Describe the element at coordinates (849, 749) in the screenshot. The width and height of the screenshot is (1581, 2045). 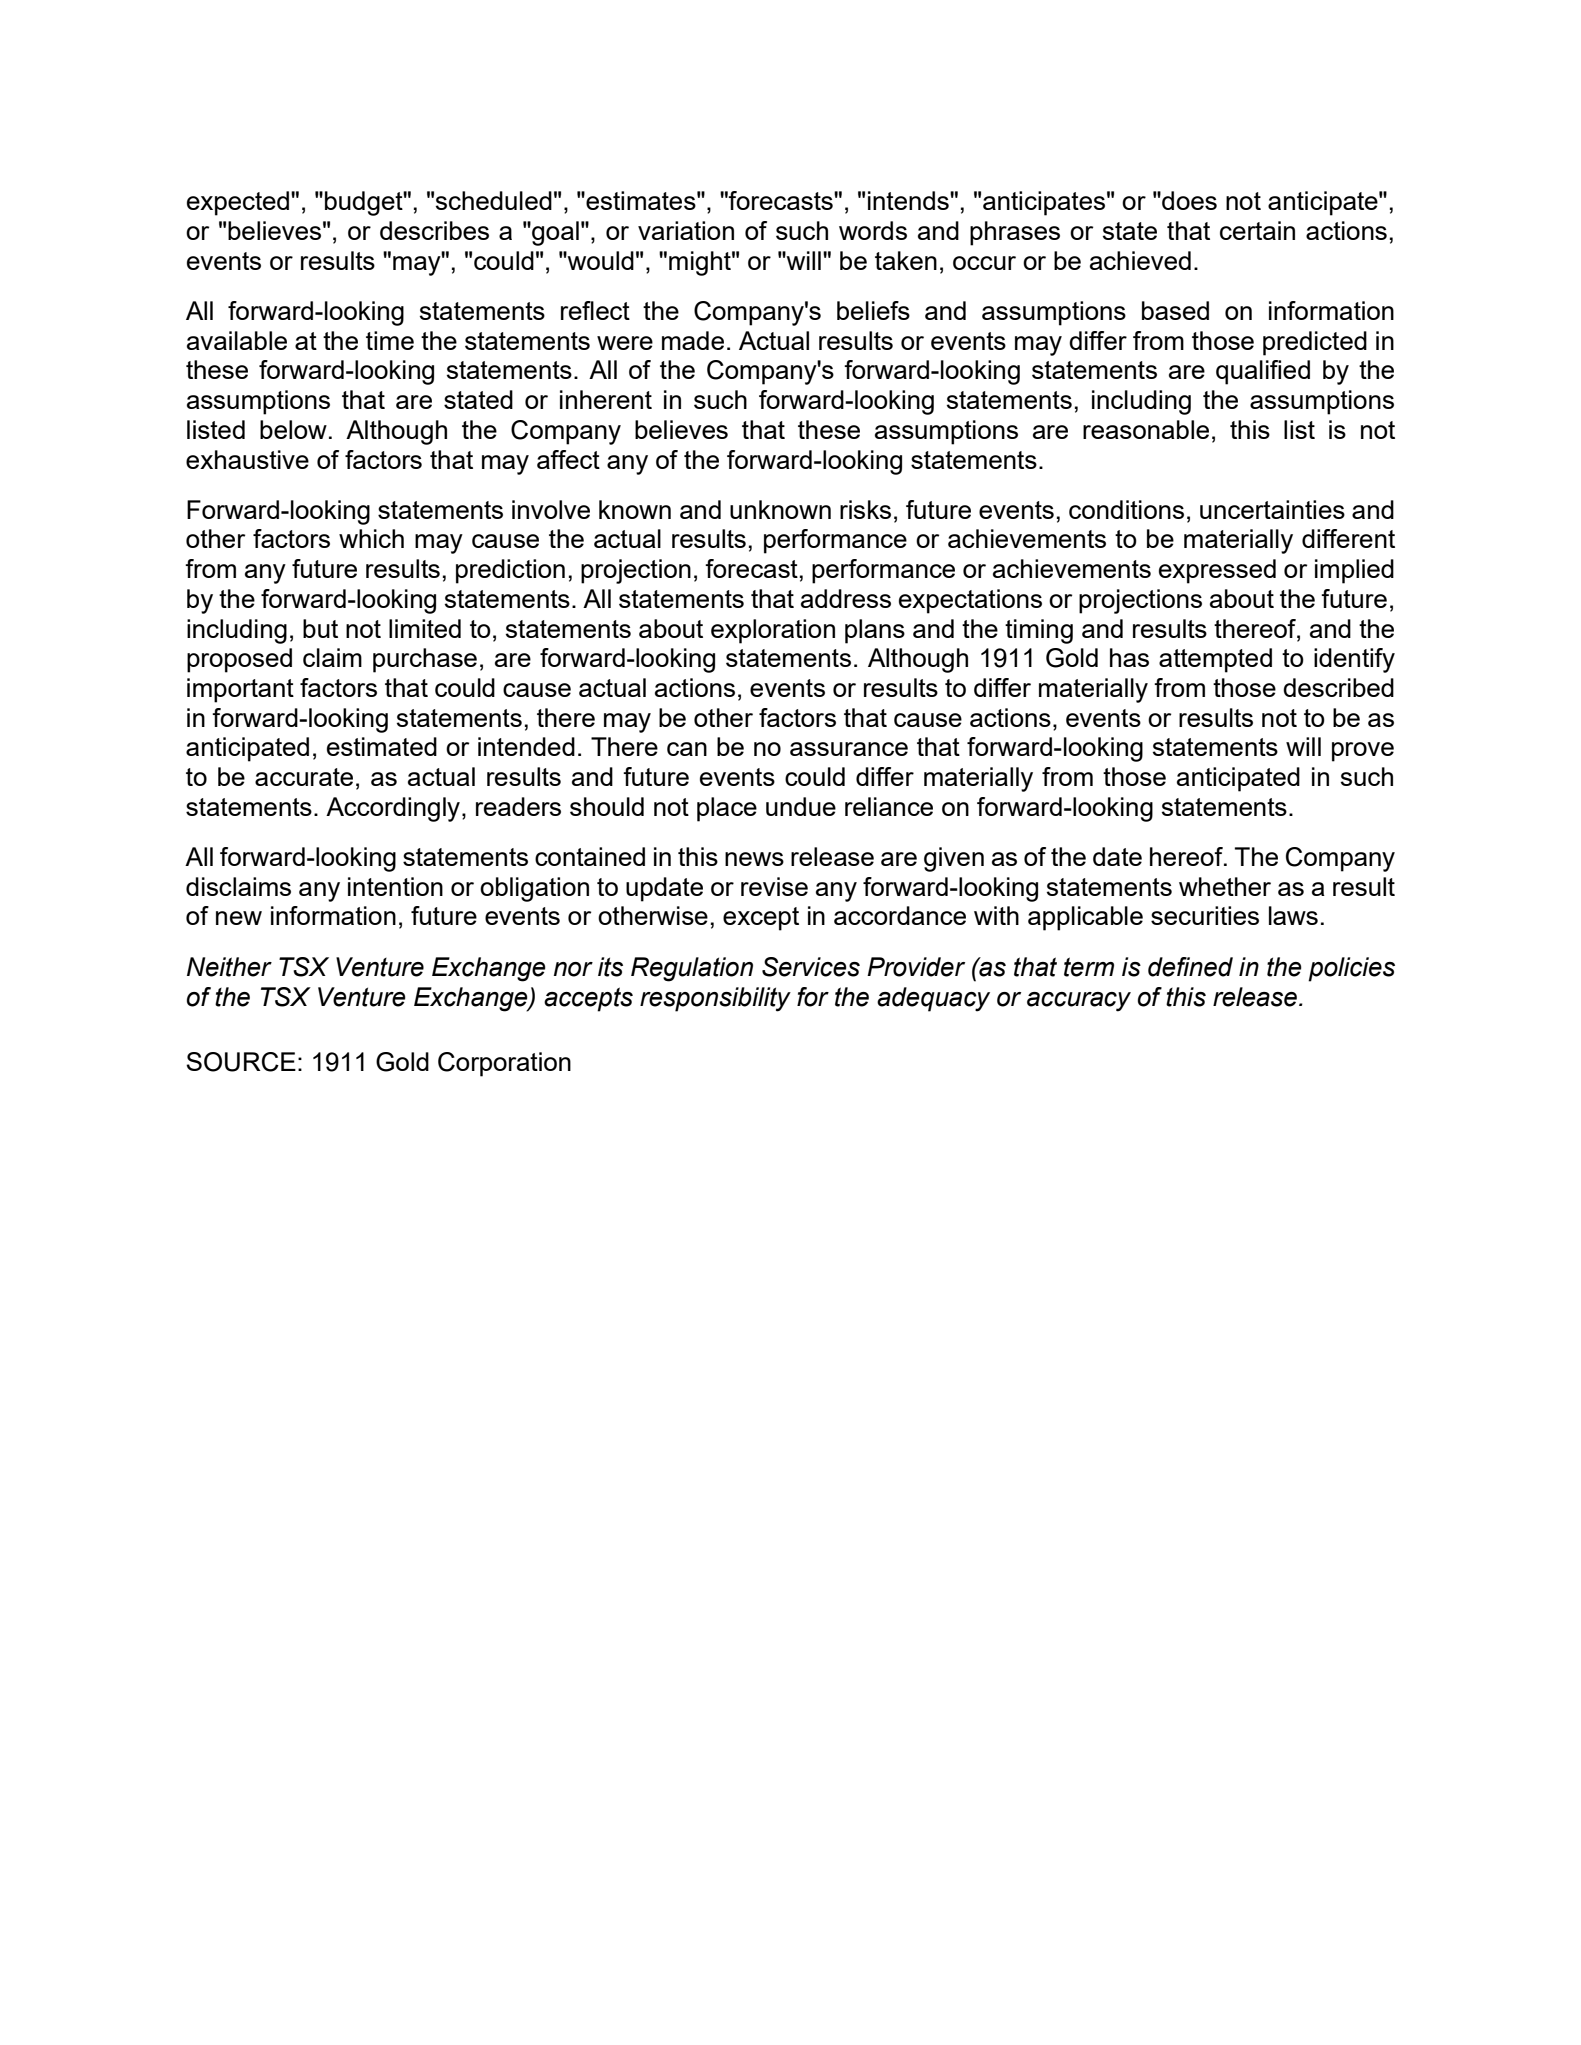
I see `assurance` at that location.
